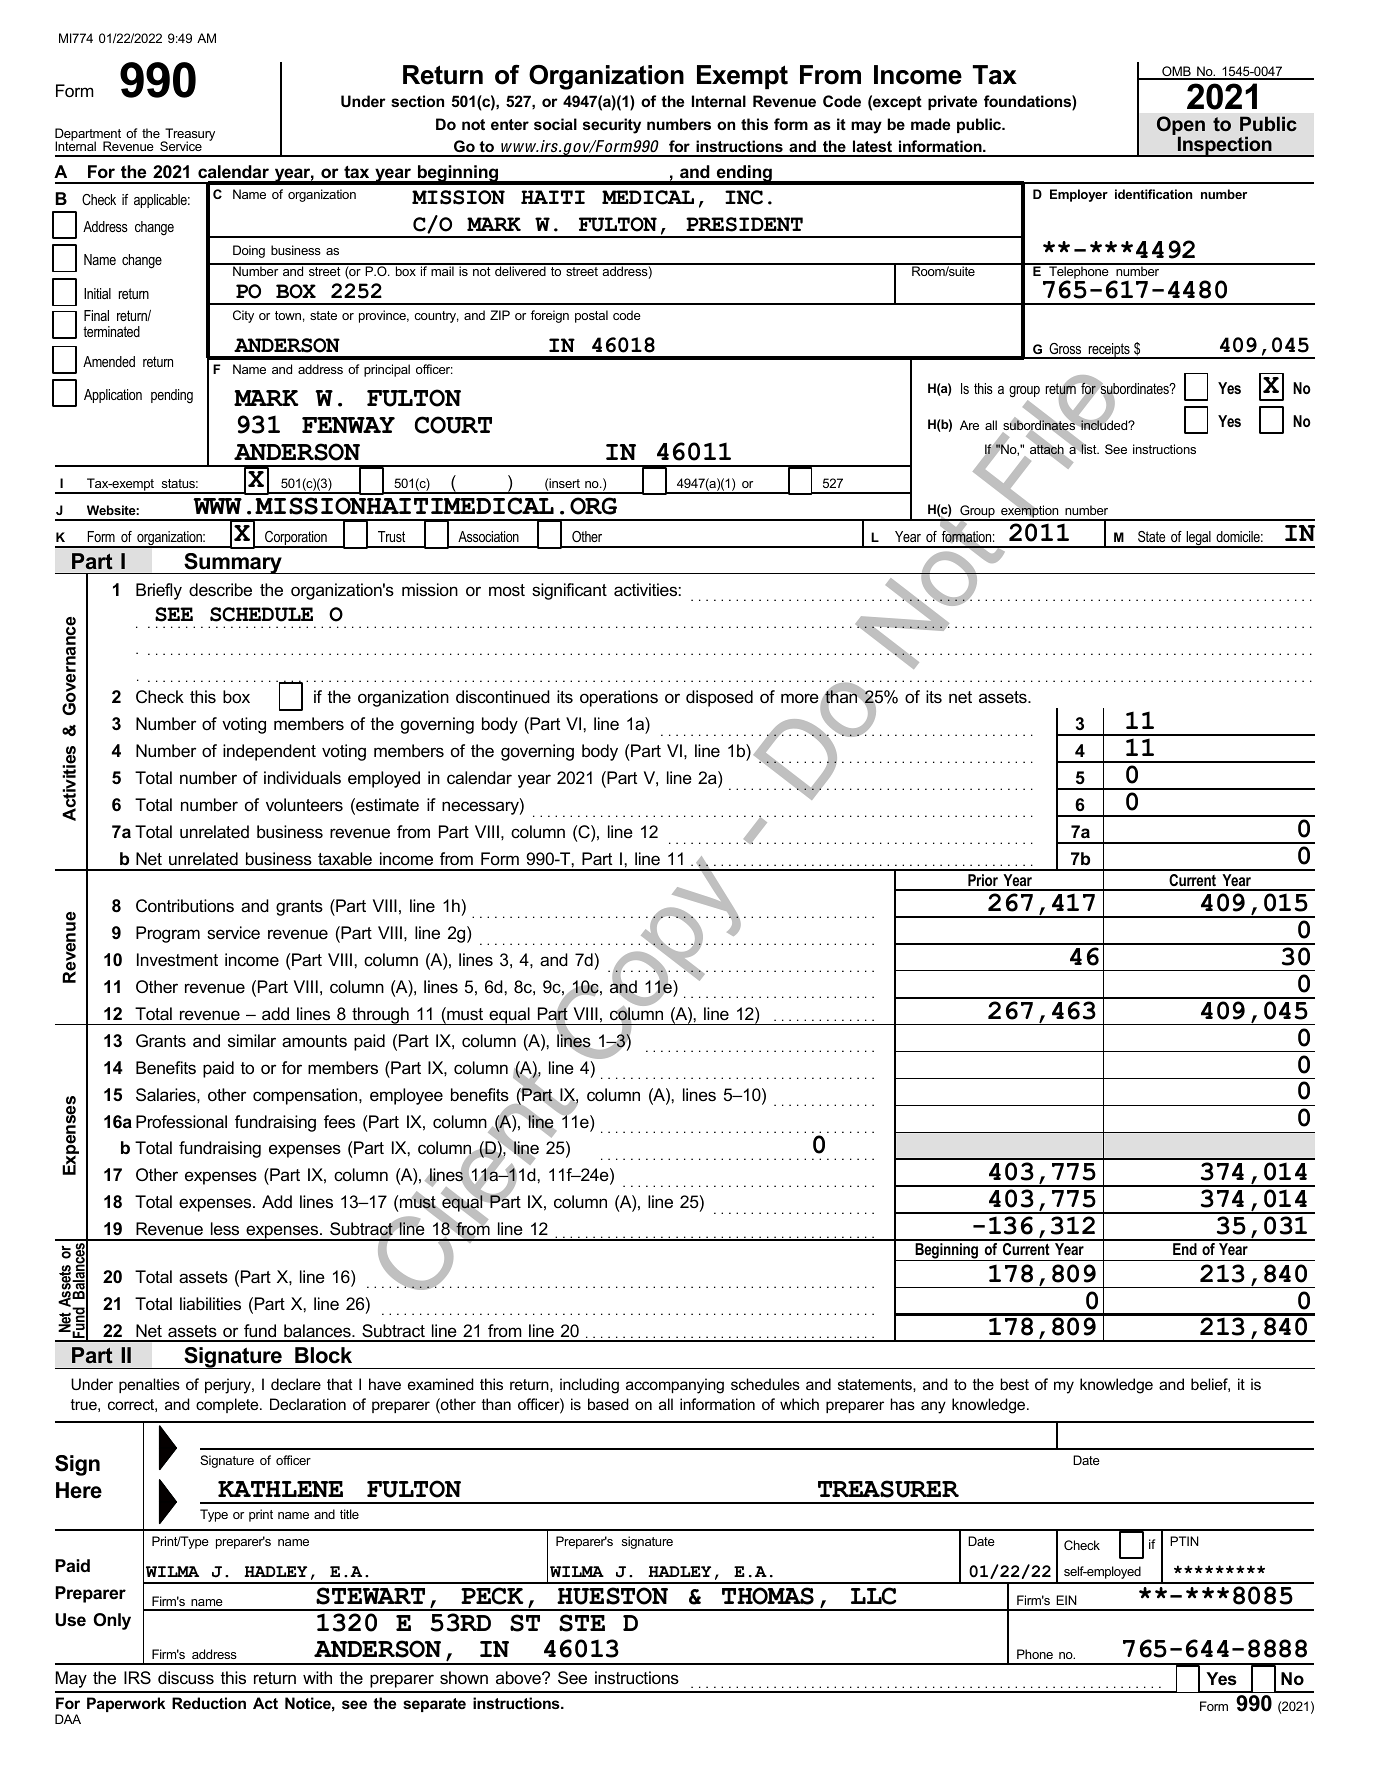 Image resolution: width=1374 pixels, height=1778 pixels. Describe the element at coordinates (1014, 1384) in the screenshot. I see `best` at that location.
